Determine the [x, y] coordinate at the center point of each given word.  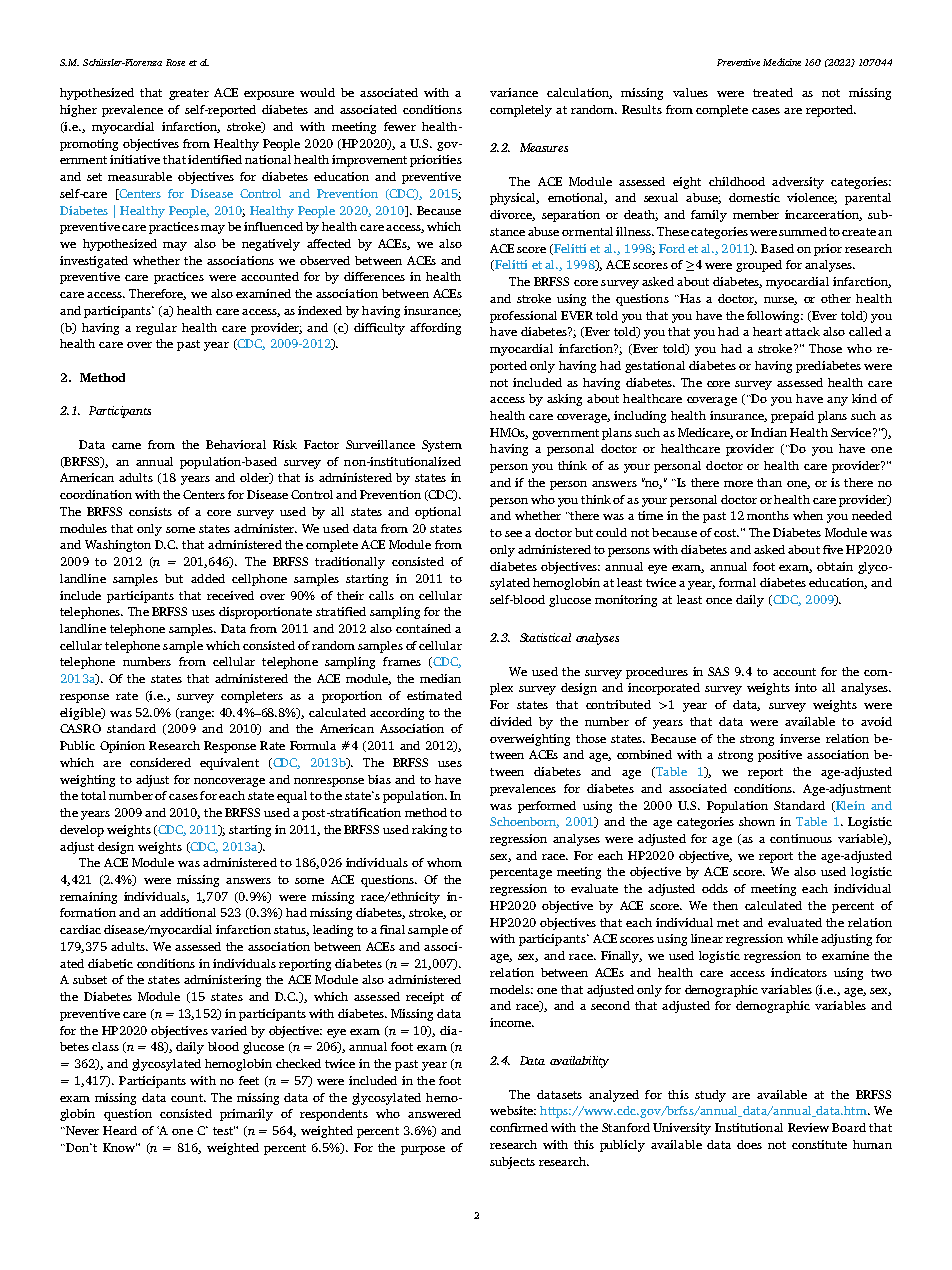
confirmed [519, 1127]
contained [423, 628]
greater [189, 94]
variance [514, 92]
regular [156, 329]
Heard [120, 1130]
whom [444, 862]
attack [802, 331]
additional [188, 912]
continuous [801, 838]
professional [523, 317]
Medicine [782, 62]
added [208, 578]
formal [737, 582]
